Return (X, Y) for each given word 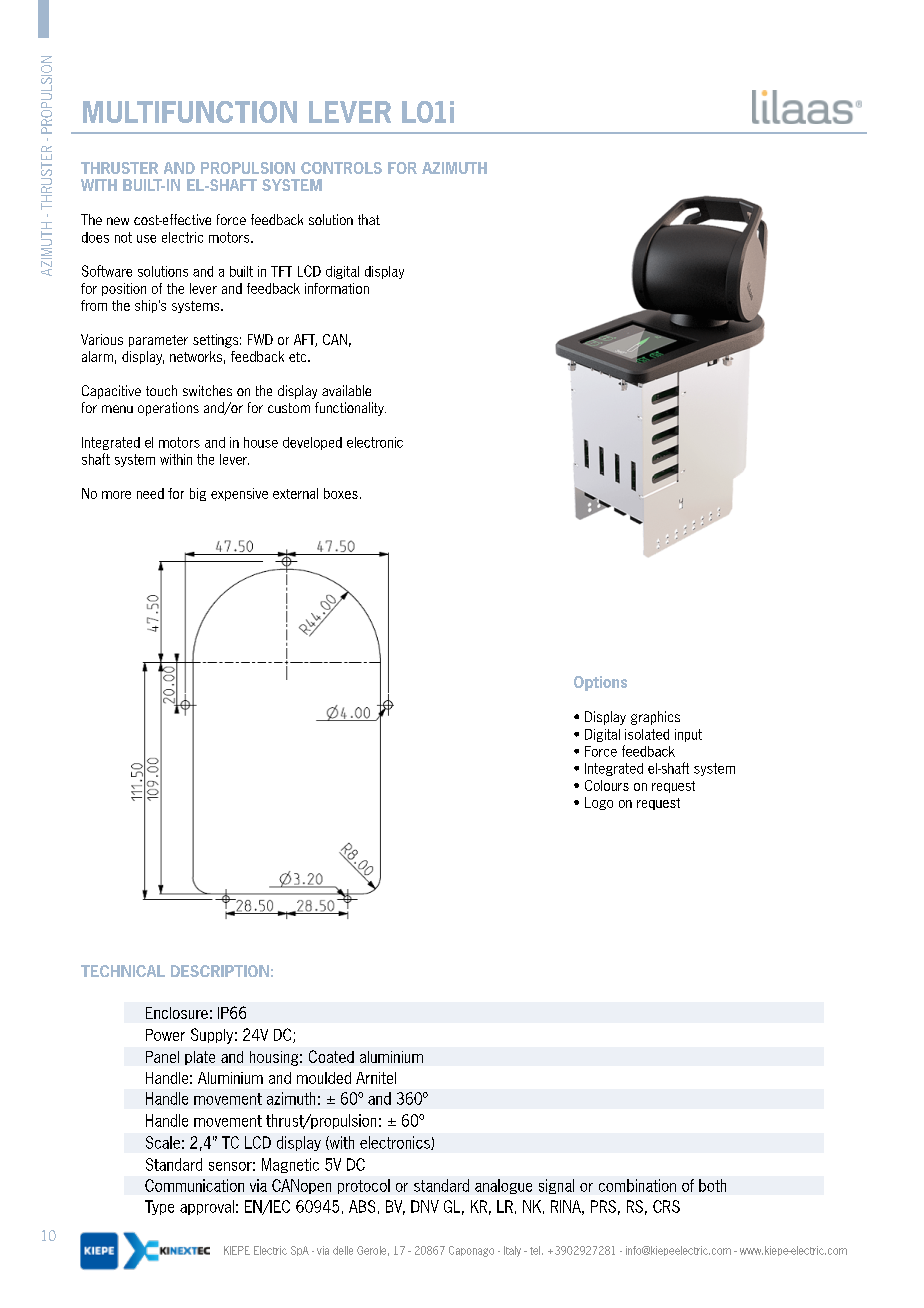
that (369, 219)
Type (159, 1207)
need (150, 493)
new (118, 221)
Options (600, 683)
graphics (655, 718)
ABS (362, 1206)
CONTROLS (341, 168)
